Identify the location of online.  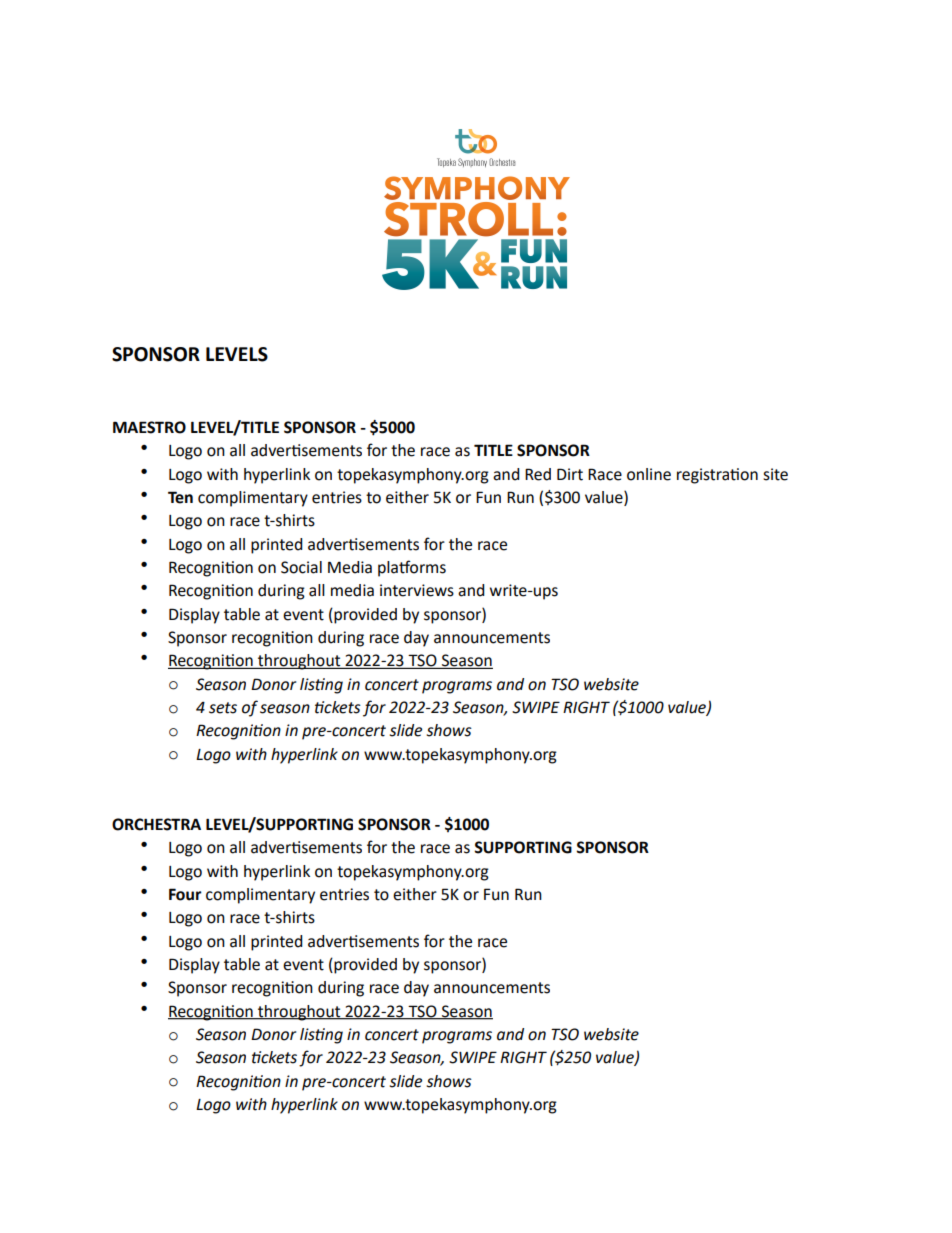
(649, 474).
